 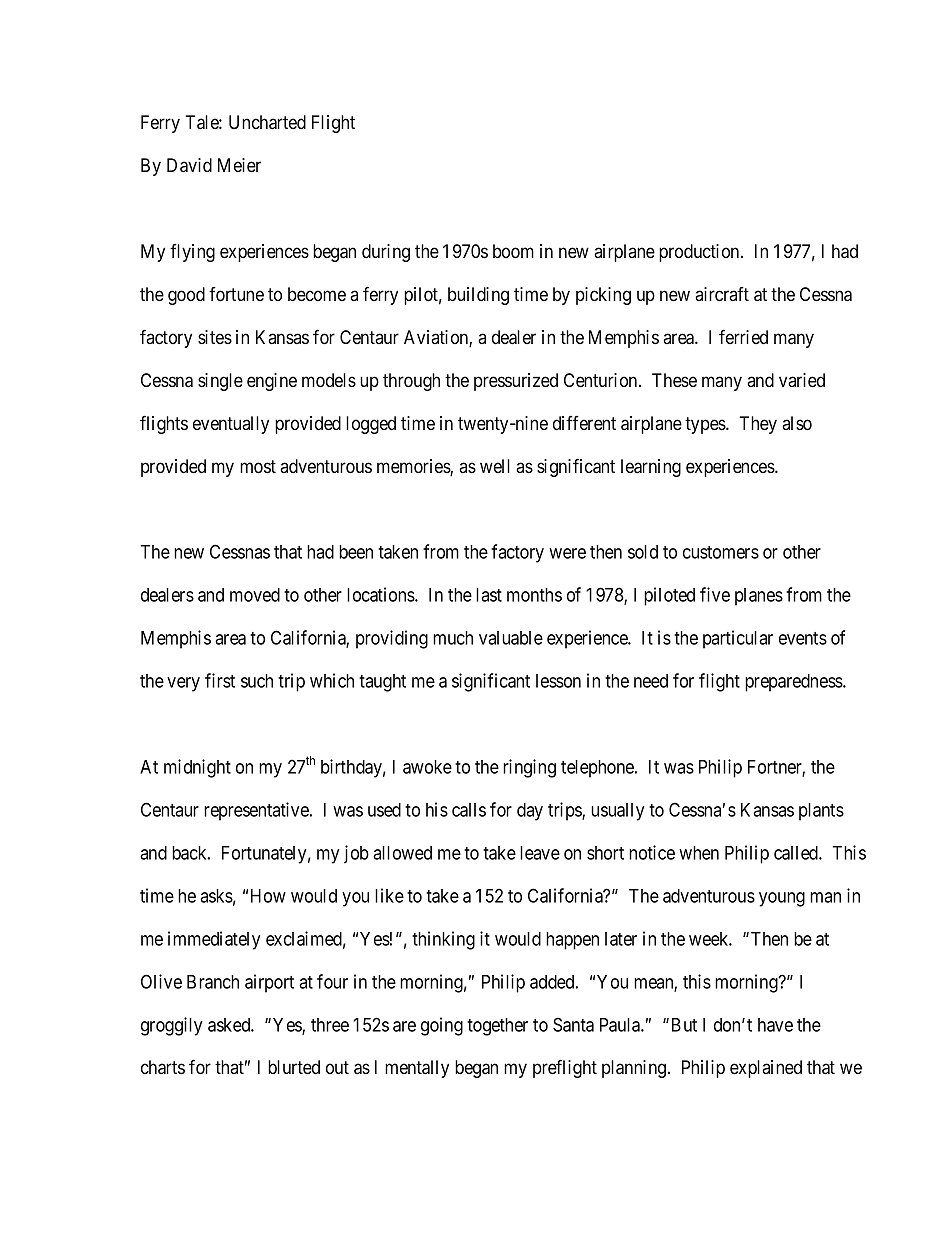 What do you see at coordinates (758, 425) in the page?
I see `They` at bounding box center [758, 425].
